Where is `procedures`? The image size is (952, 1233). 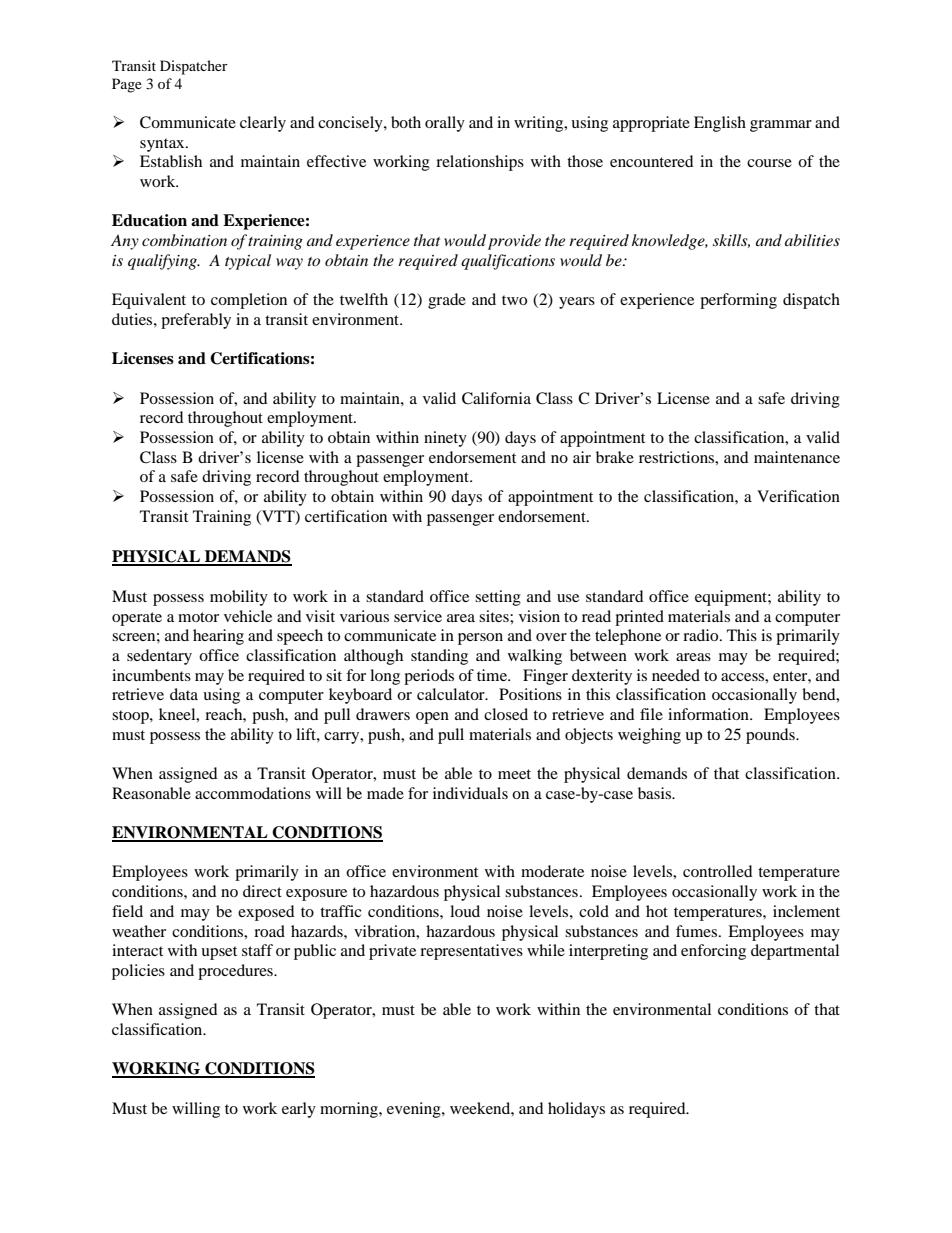 procedures is located at coordinates (236, 972).
